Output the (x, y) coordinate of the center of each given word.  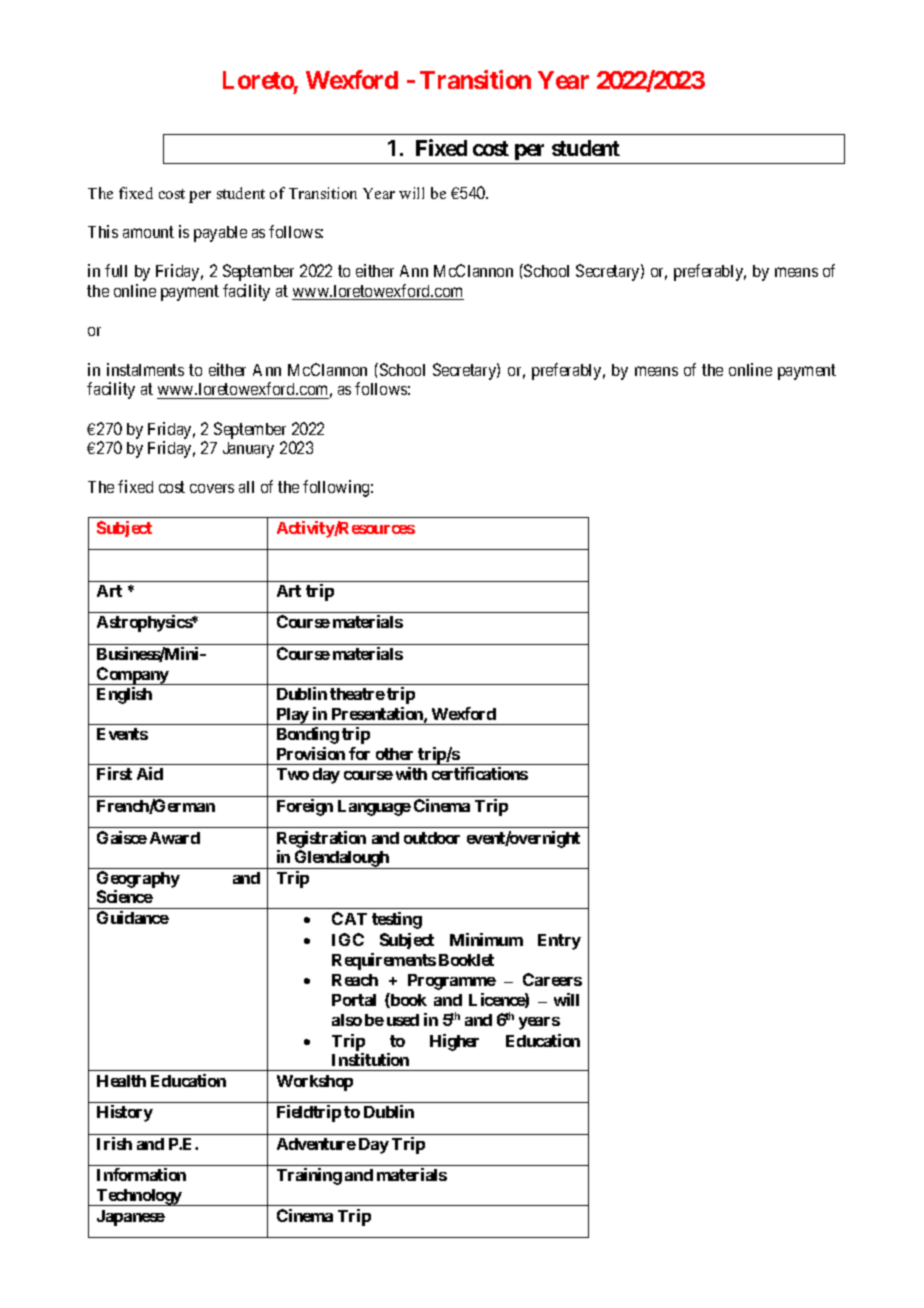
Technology (139, 1197)
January (248, 450)
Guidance (133, 917)
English (124, 695)
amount (148, 232)
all (246, 487)
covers (212, 488)
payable (220, 234)
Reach (355, 980)
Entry (559, 942)
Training (309, 1176)
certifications (480, 773)
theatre (357, 694)
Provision (311, 753)
